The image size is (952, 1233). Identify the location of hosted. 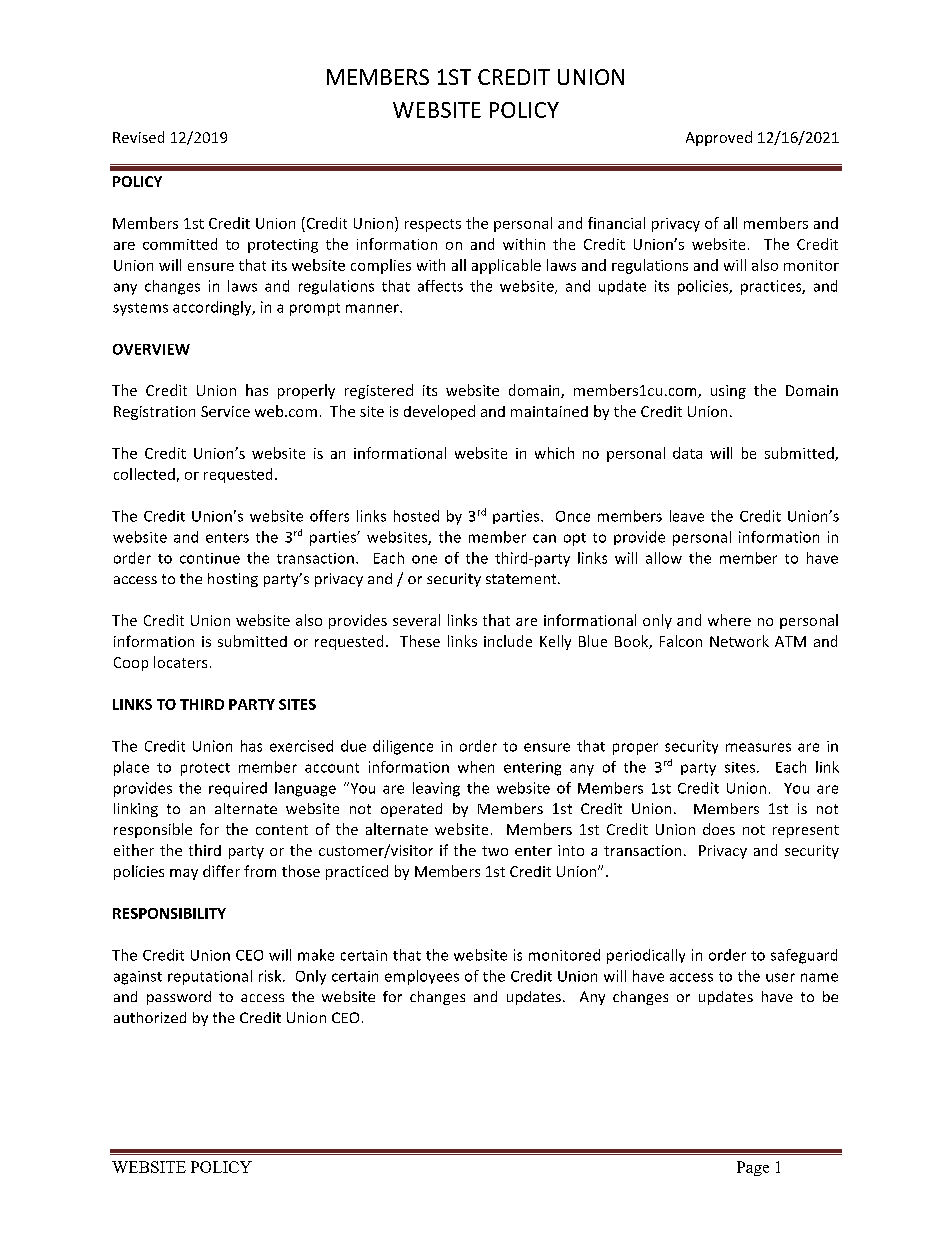
(416, 516).
